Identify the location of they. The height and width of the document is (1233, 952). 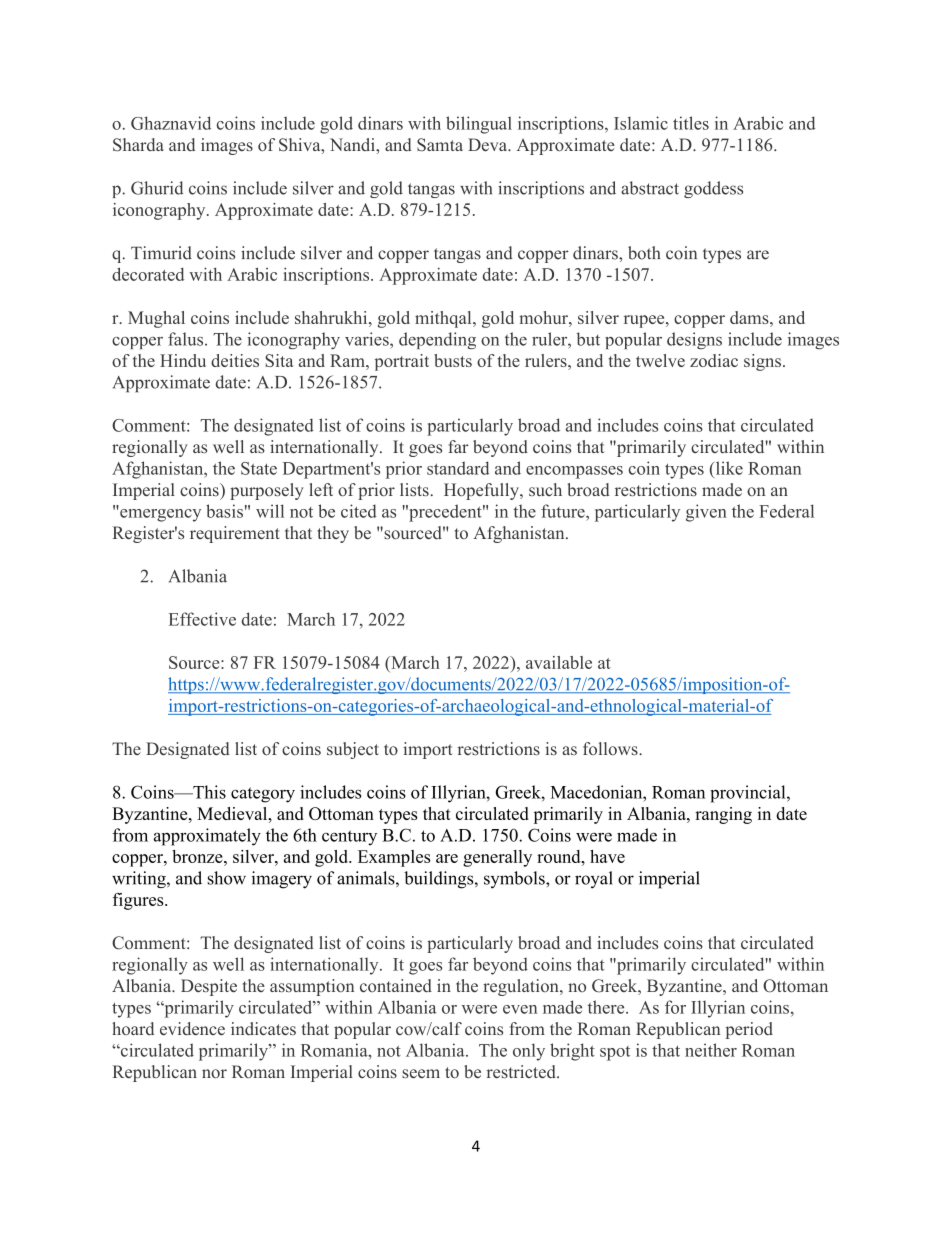
(333, 534).
